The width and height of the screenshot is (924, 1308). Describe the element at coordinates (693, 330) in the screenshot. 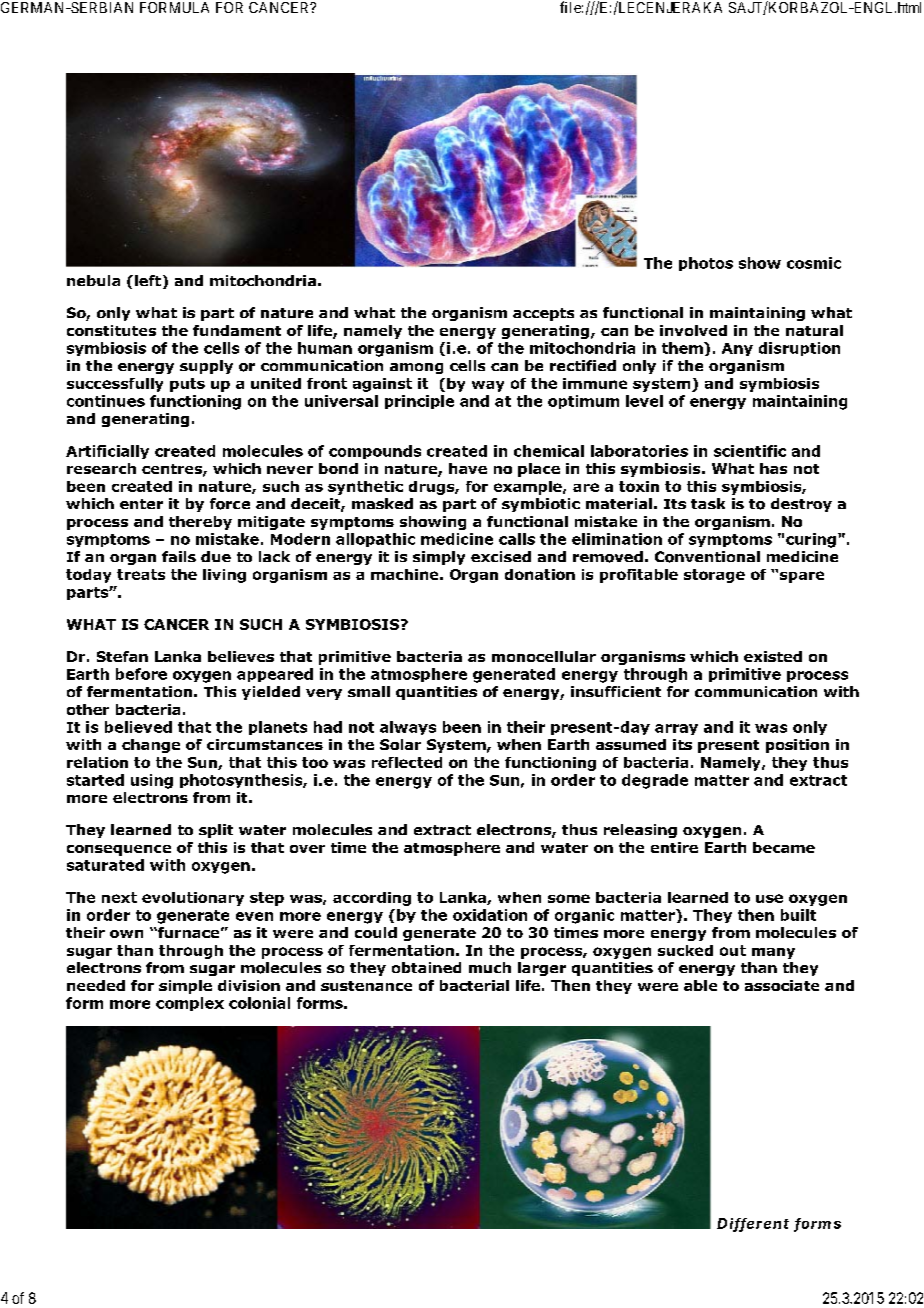

I see `involved` at that location.
